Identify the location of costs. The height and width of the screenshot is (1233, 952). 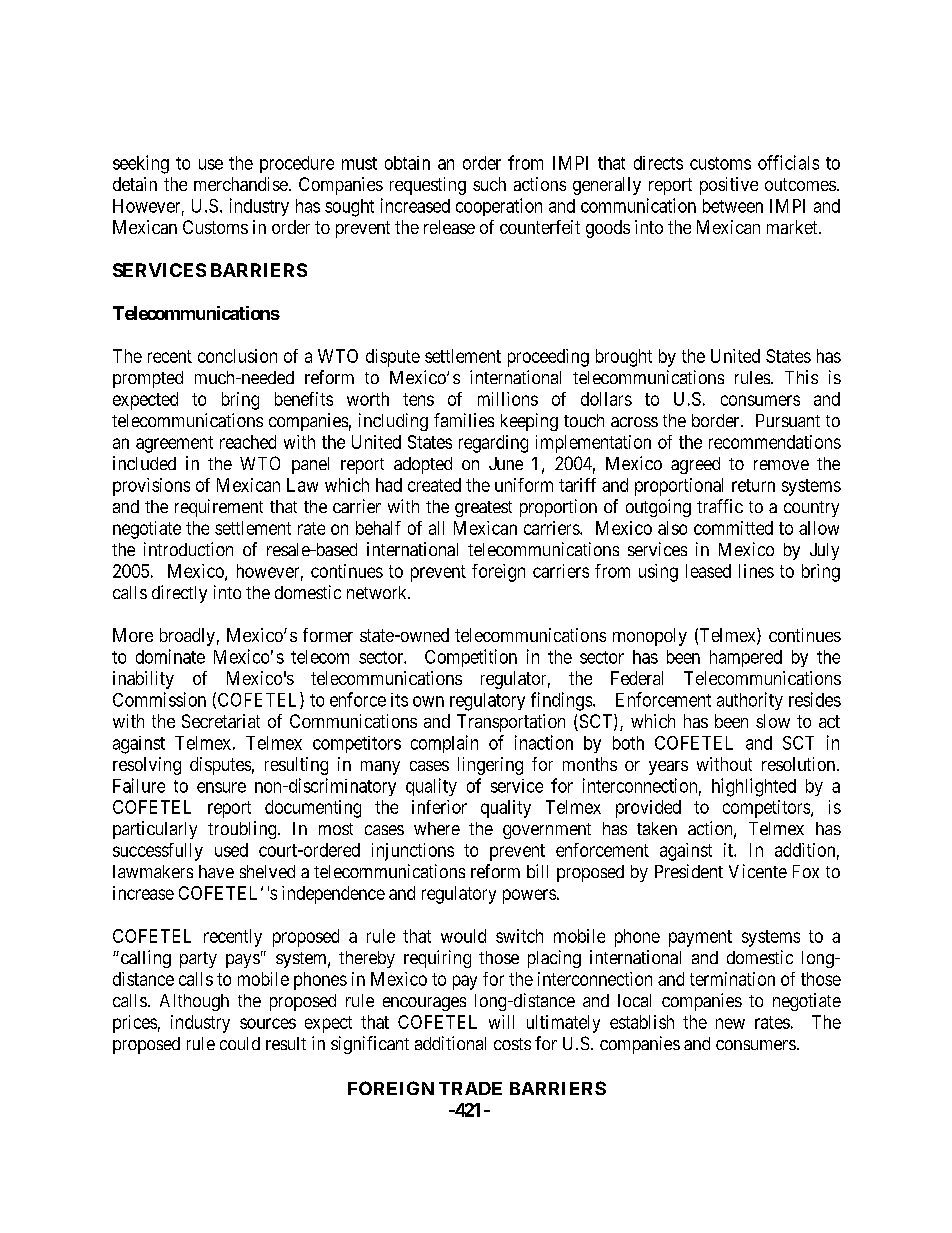
(512, 1044).
